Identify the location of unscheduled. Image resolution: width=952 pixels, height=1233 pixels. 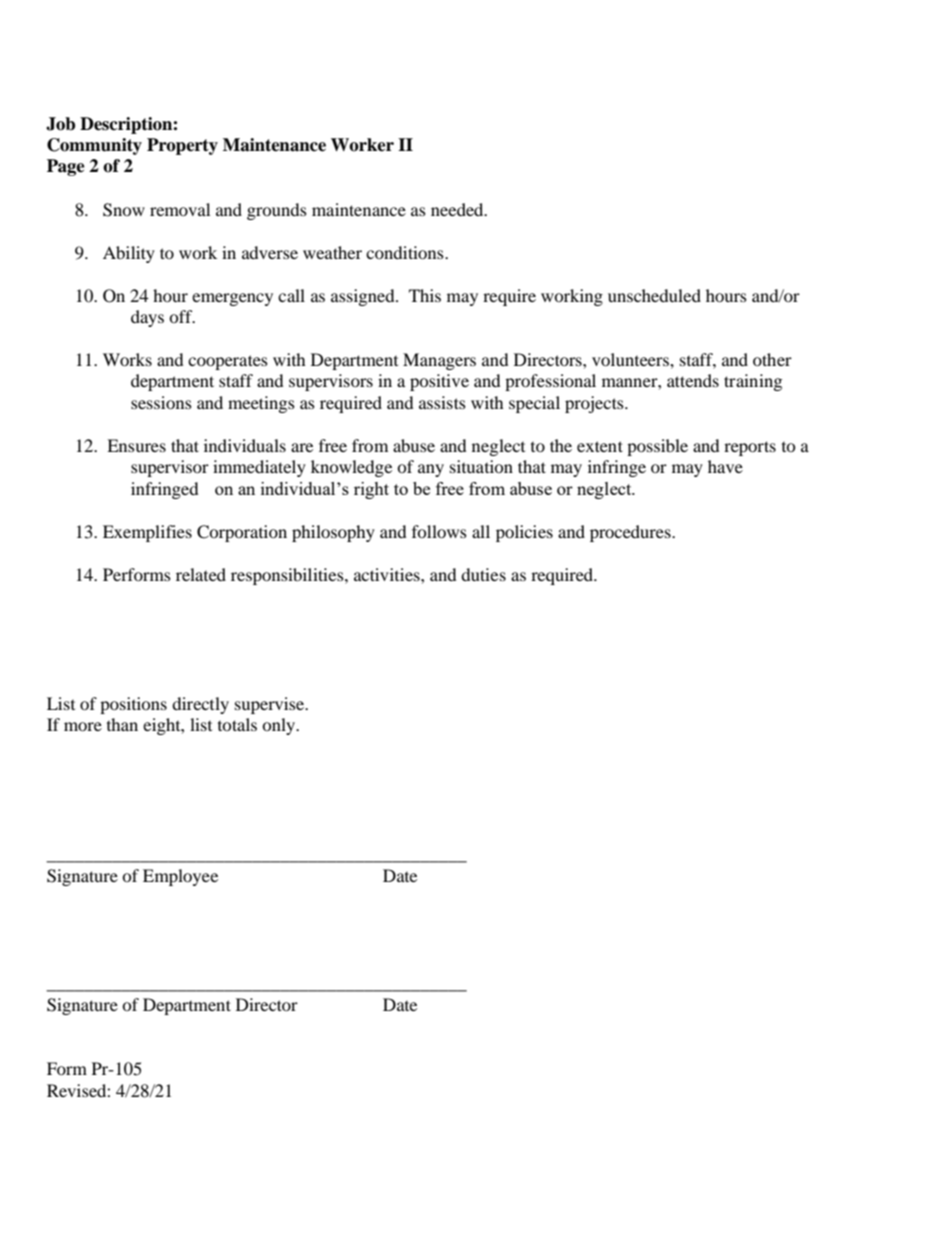
(654, 295).
